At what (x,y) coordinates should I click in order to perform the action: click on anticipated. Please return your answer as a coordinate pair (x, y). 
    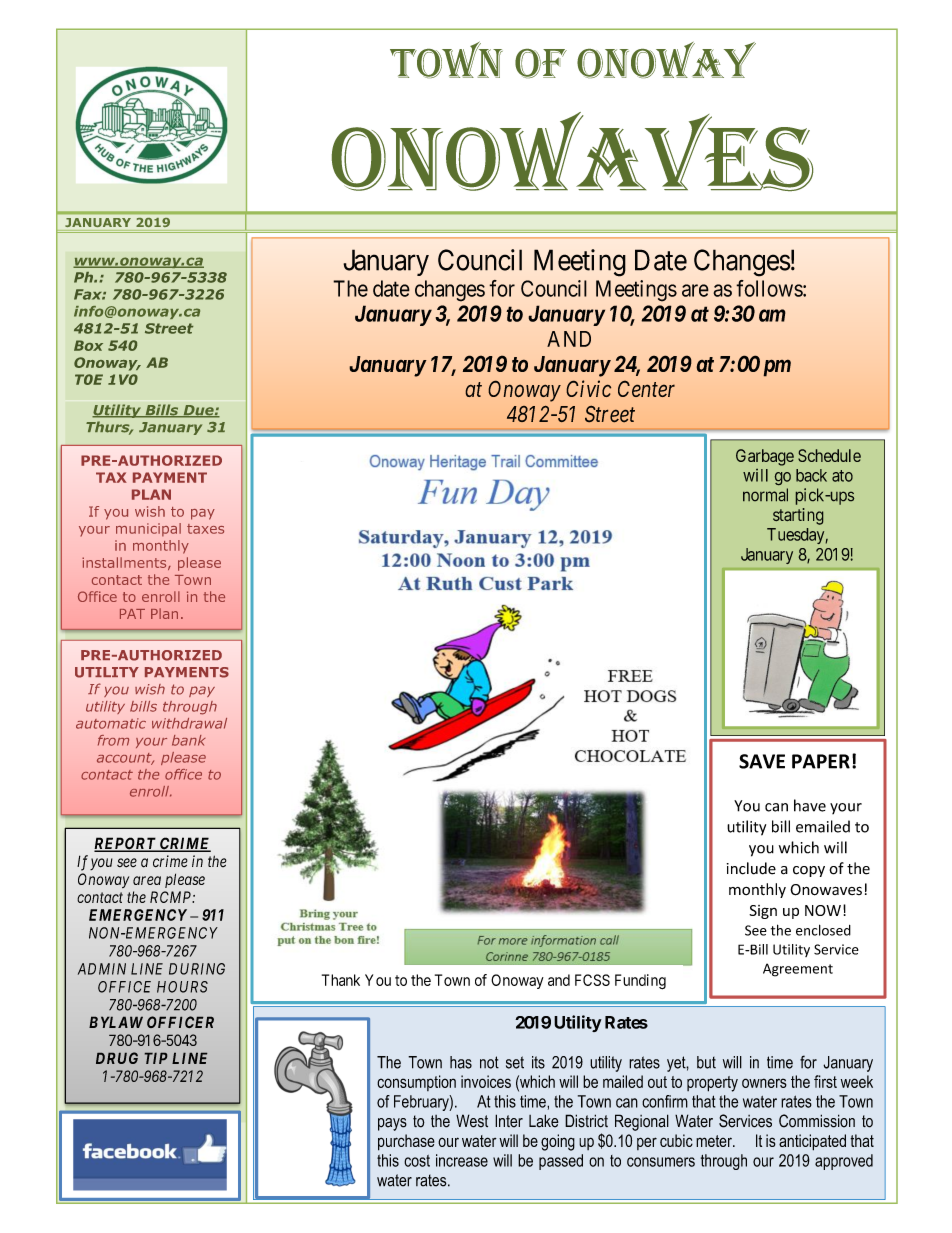
    Looking at the image, I should click on (812, 1142).
